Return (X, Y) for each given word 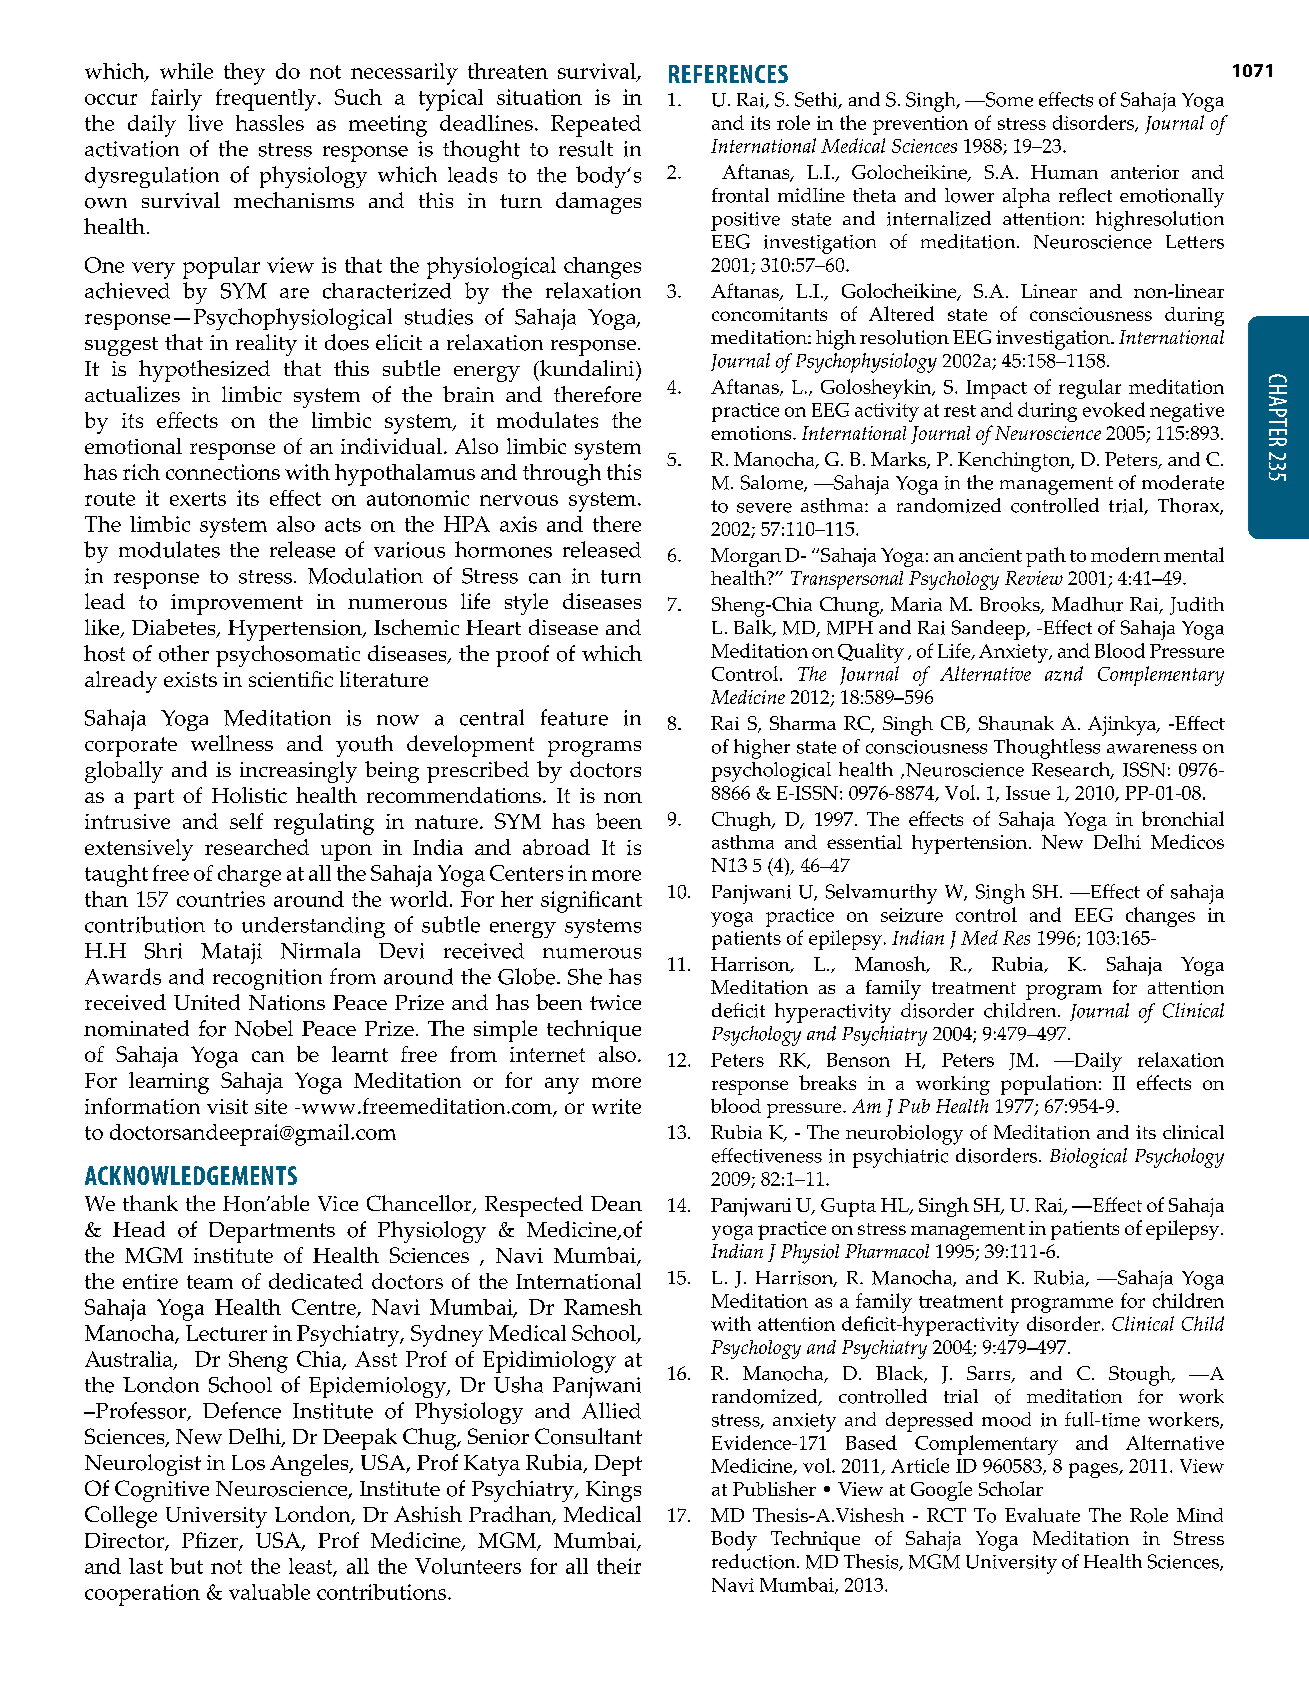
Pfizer (211, 1541)
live (205, 123)
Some (1008, 99)
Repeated (596, 126)
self (246, 821)
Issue (1028, 793)
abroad (556, 847)
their (619, 1566)
